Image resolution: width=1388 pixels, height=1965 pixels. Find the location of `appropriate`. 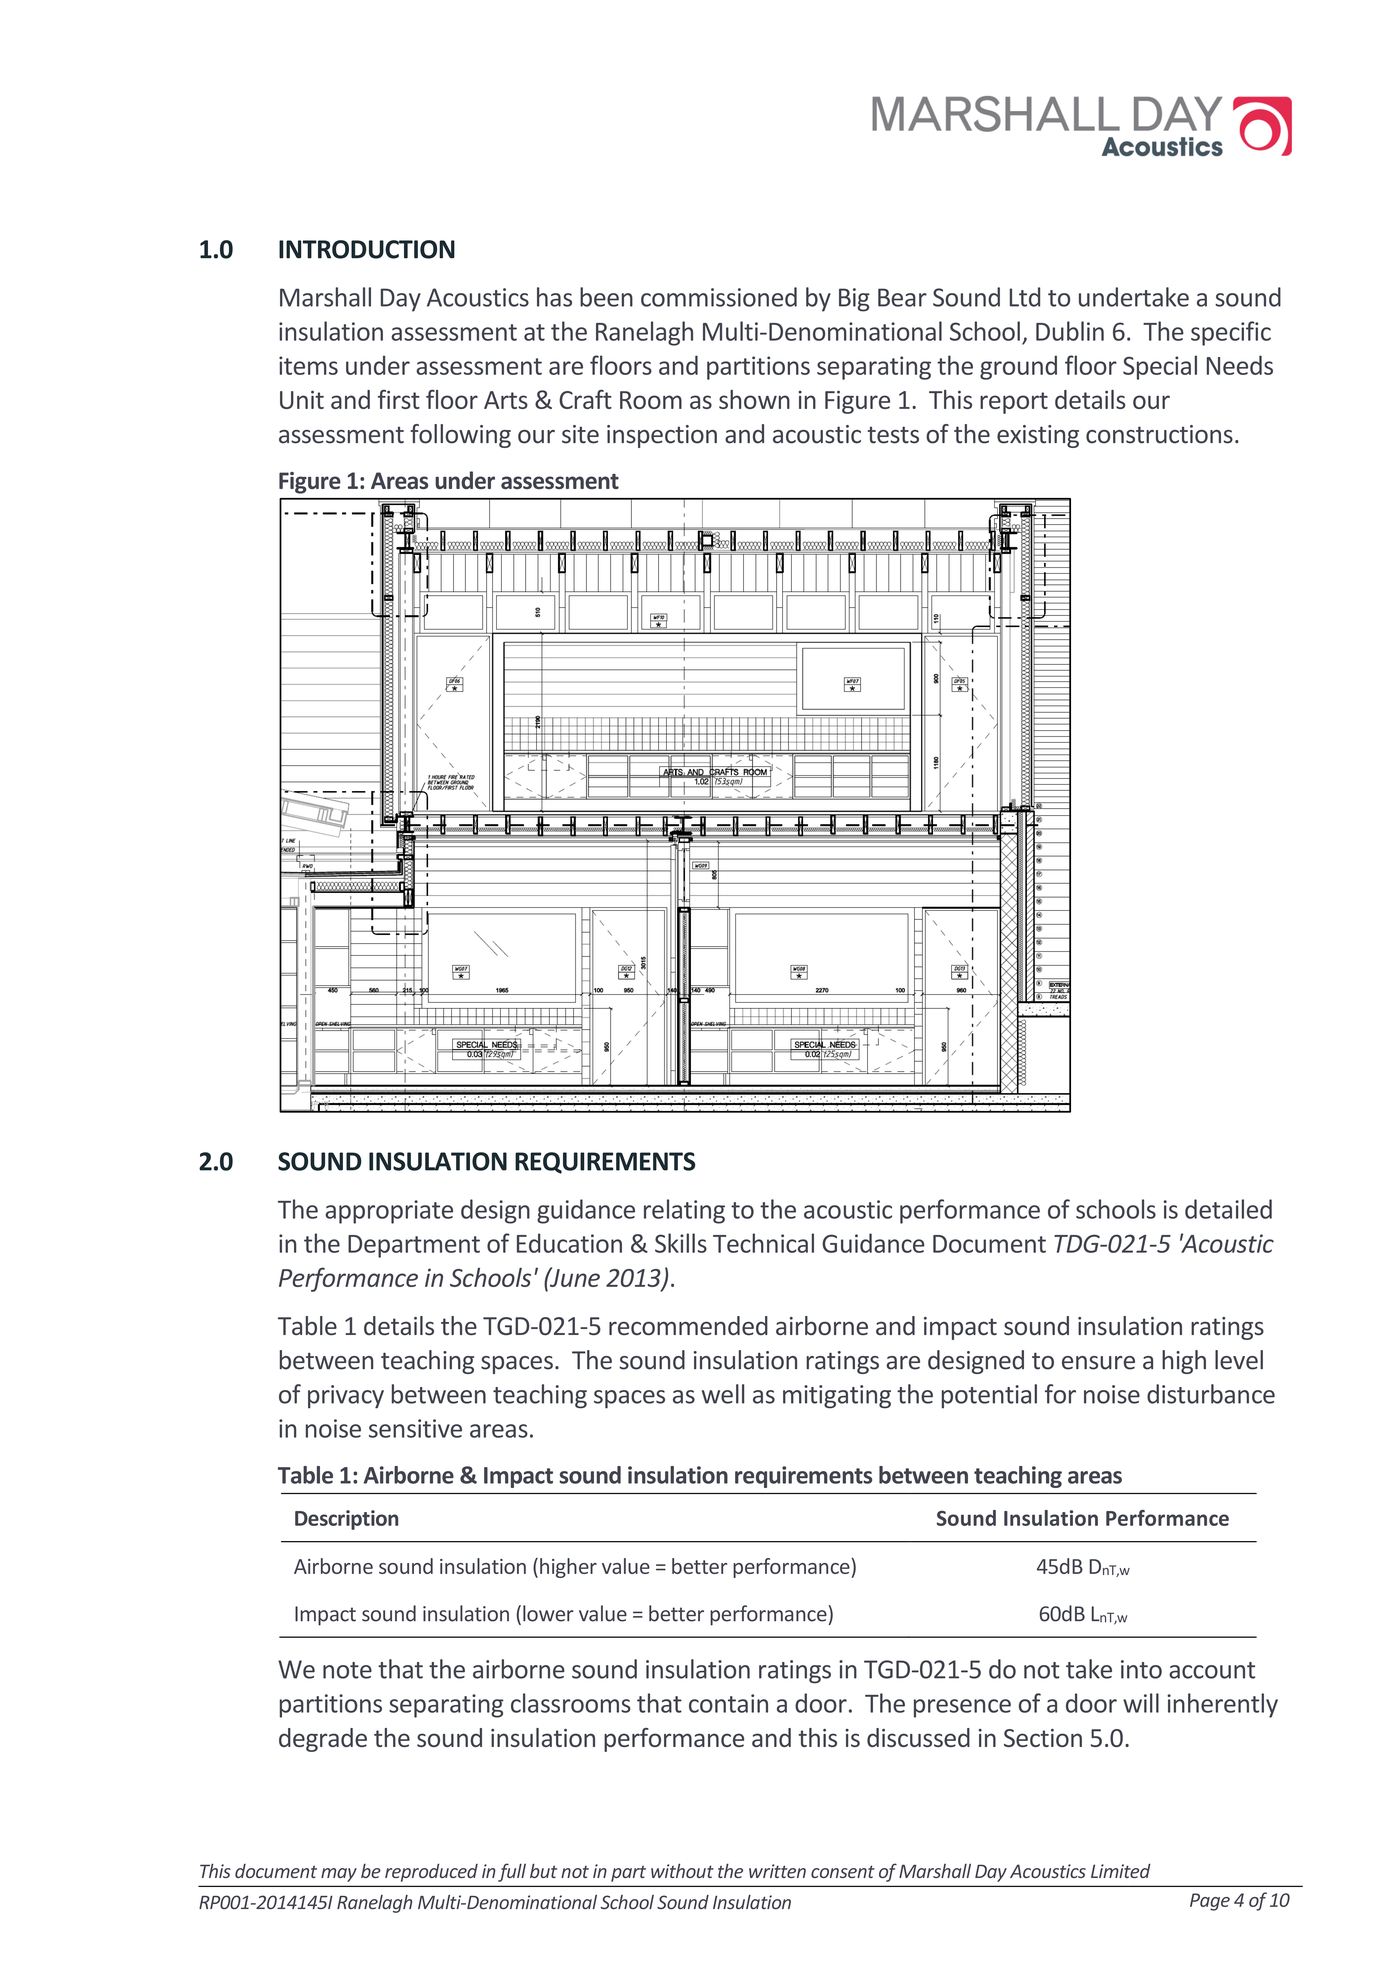

appropriate is located at coordinates (389, 1212).
